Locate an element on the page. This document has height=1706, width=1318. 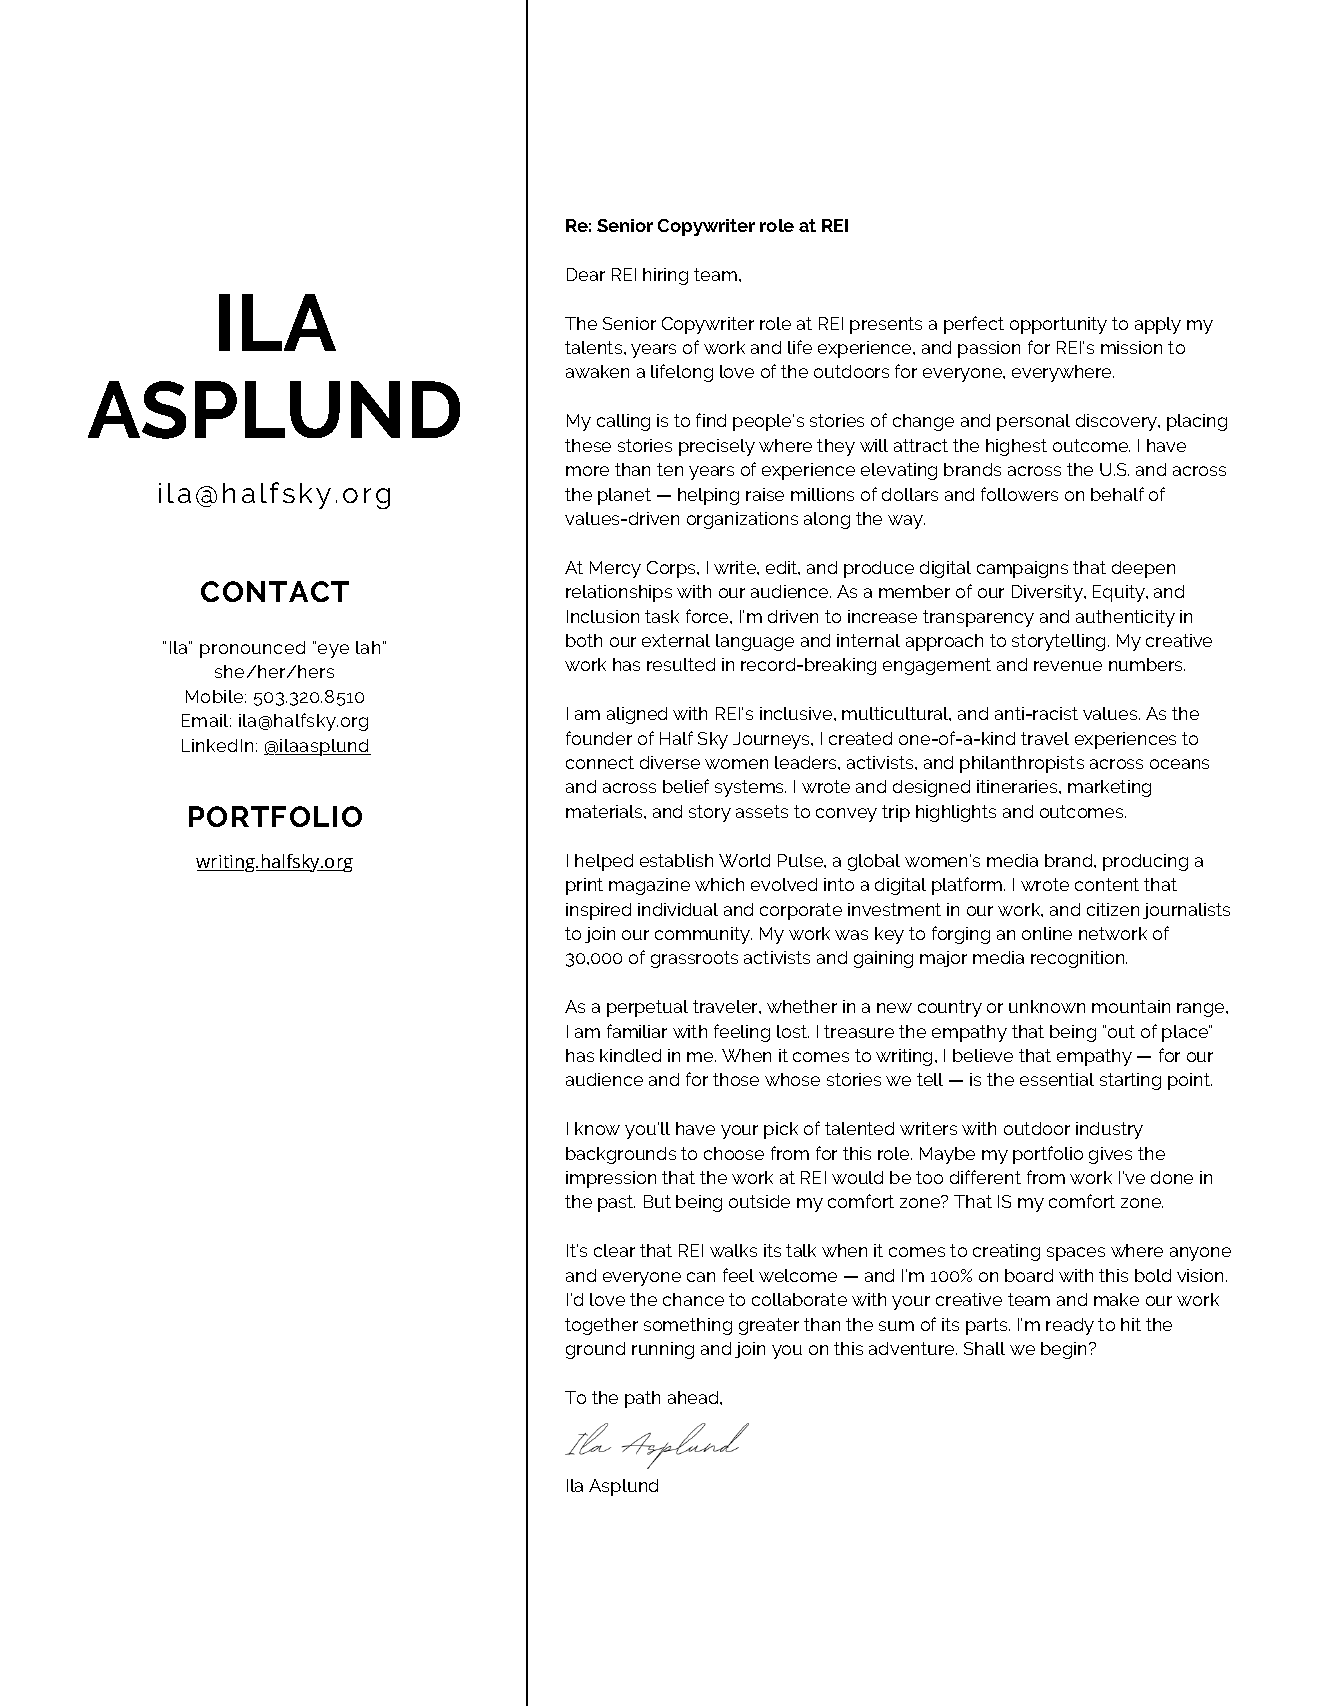
recognition is located at coordinates (1079, 959).
